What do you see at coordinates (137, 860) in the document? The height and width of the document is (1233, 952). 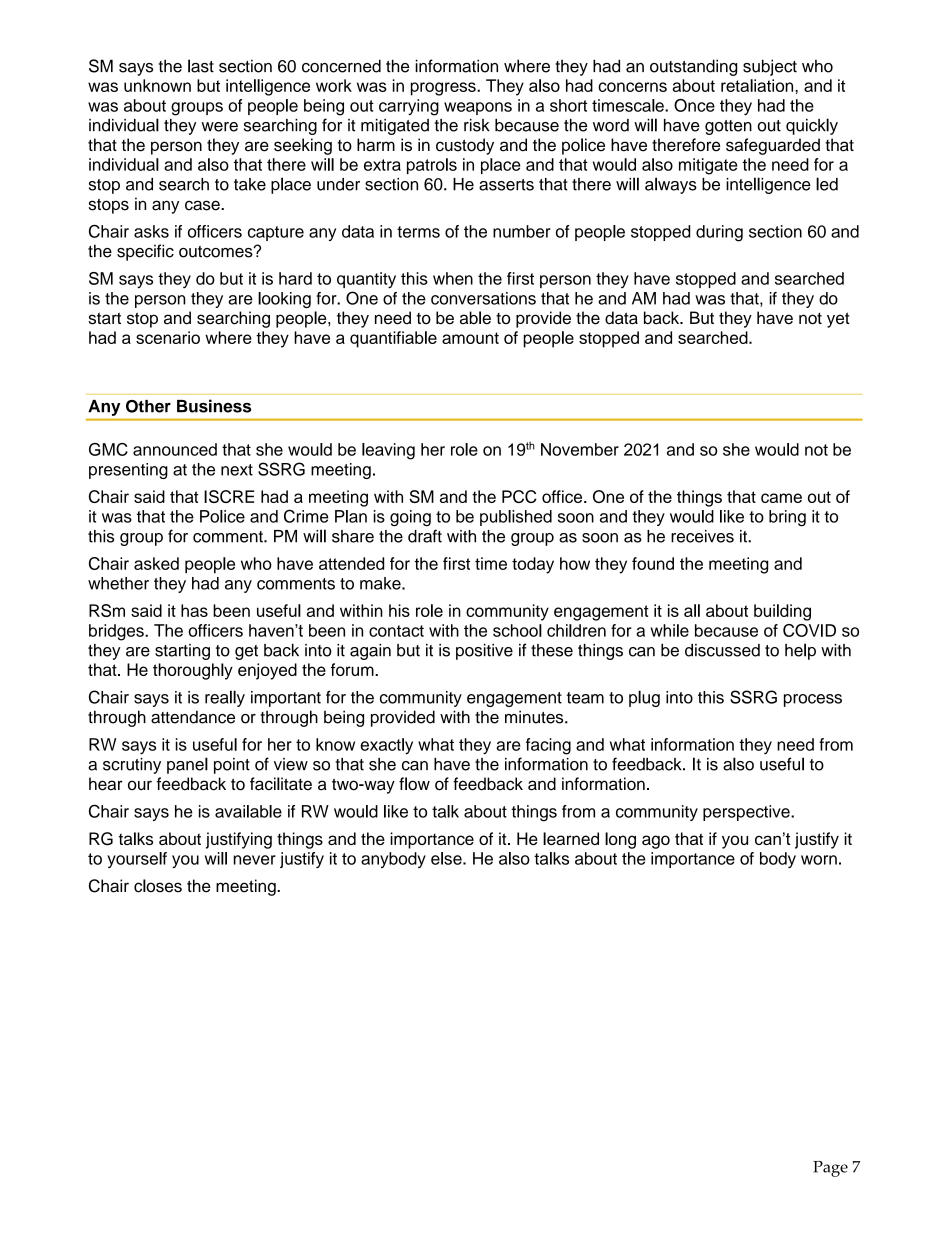 I see `yourself` at bounding box center [137, 860].
